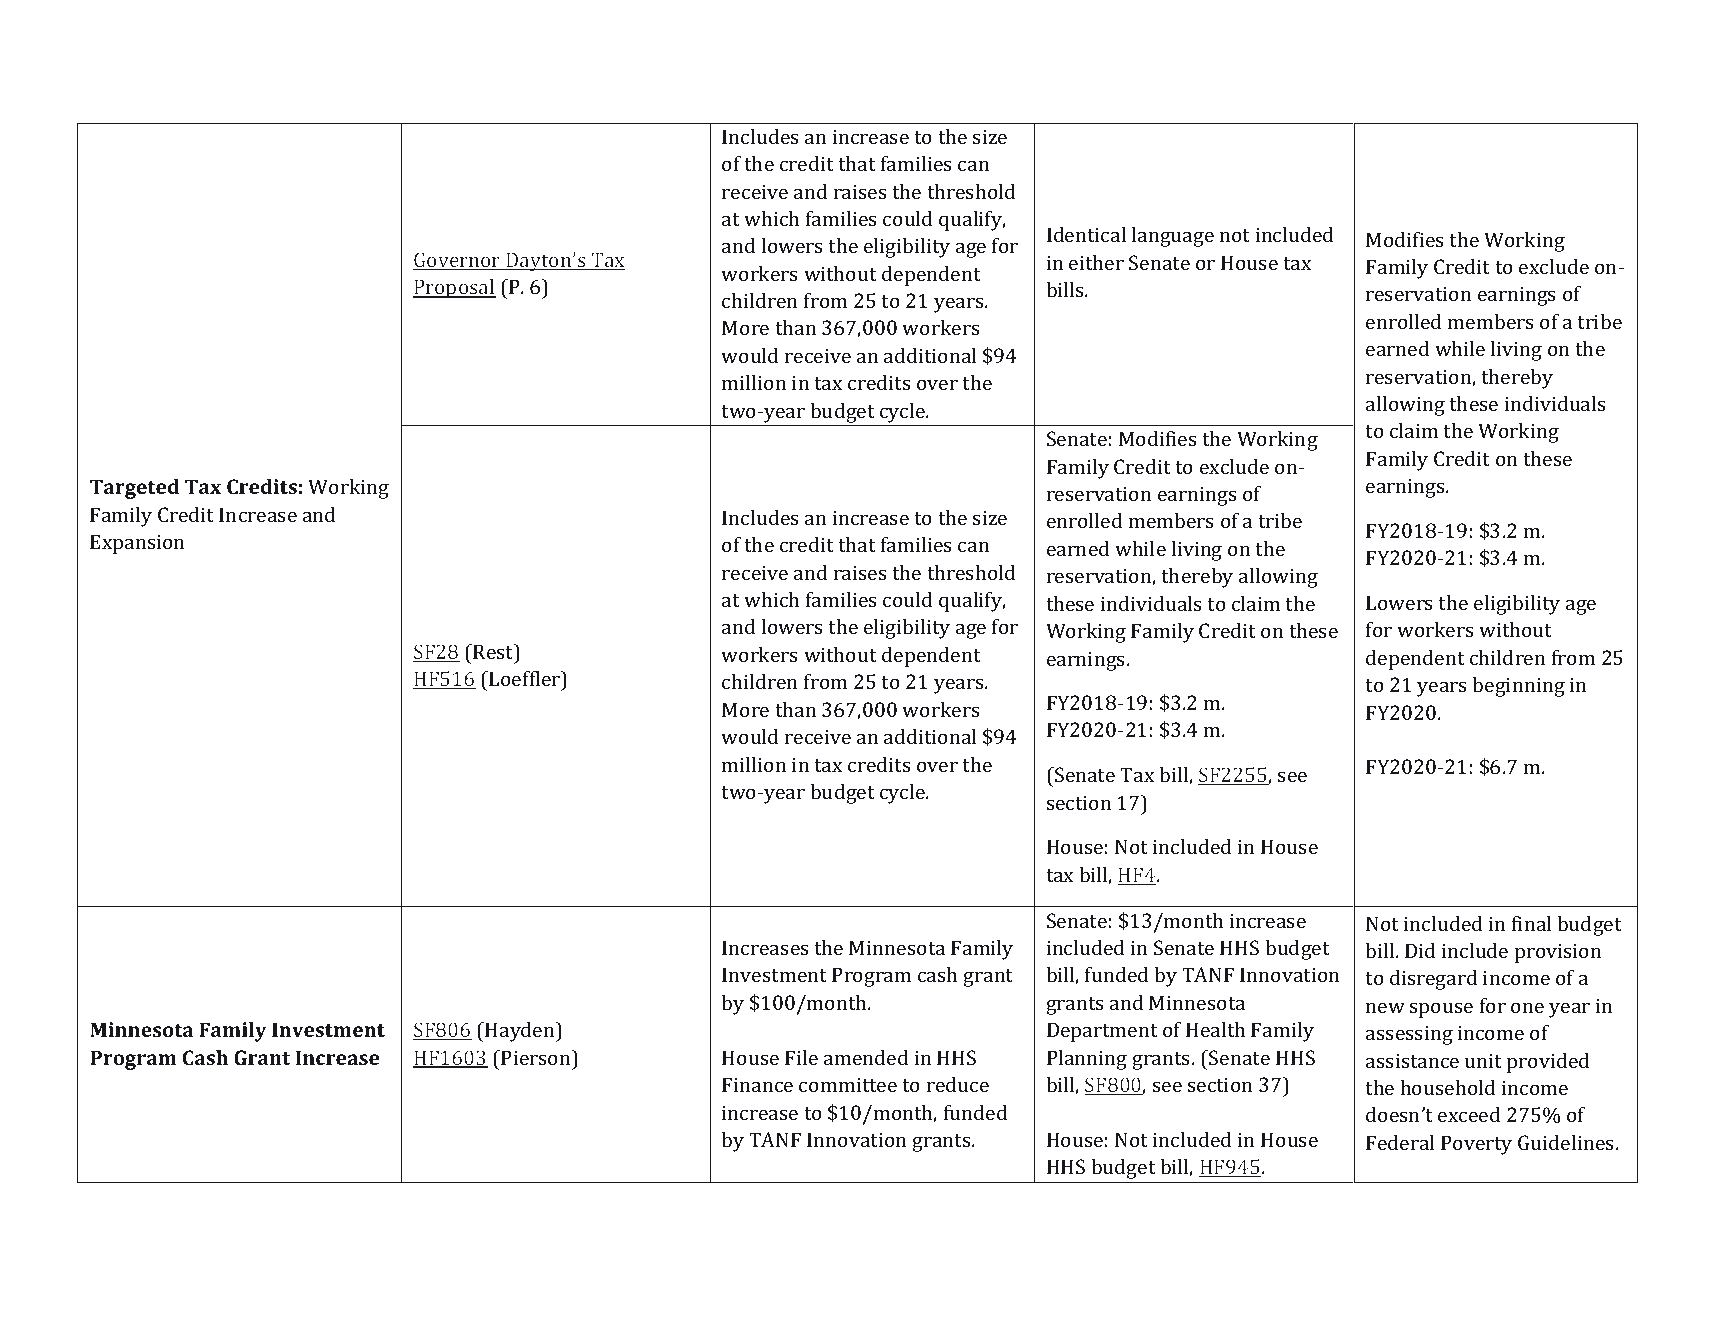 The height and width of the screenshot is (1325, 1715). Describe the element at coordinates (454, 289) in the screenshot. I see `Proposal` at that location.
